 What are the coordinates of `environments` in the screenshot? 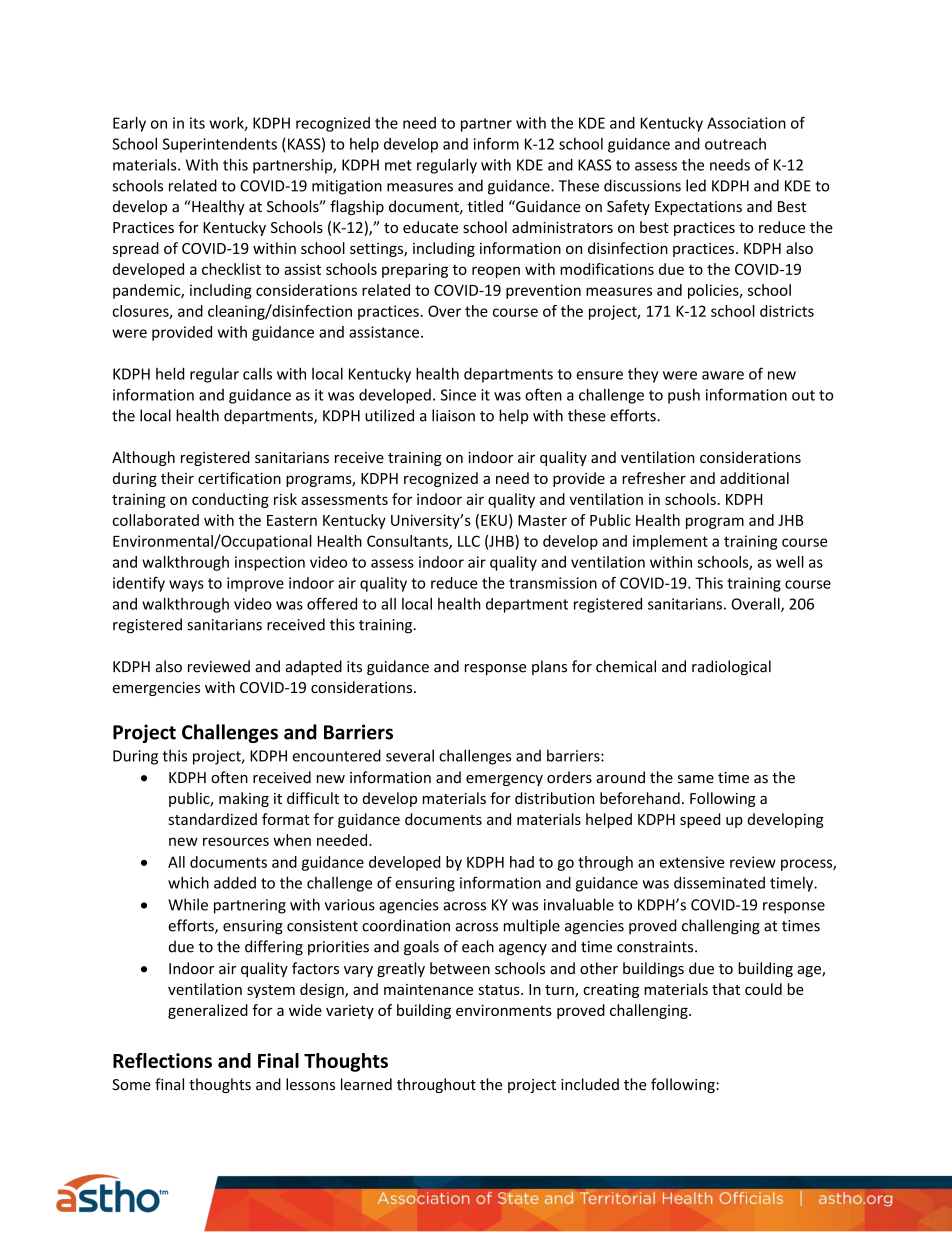 It's located at (504, 1010).
